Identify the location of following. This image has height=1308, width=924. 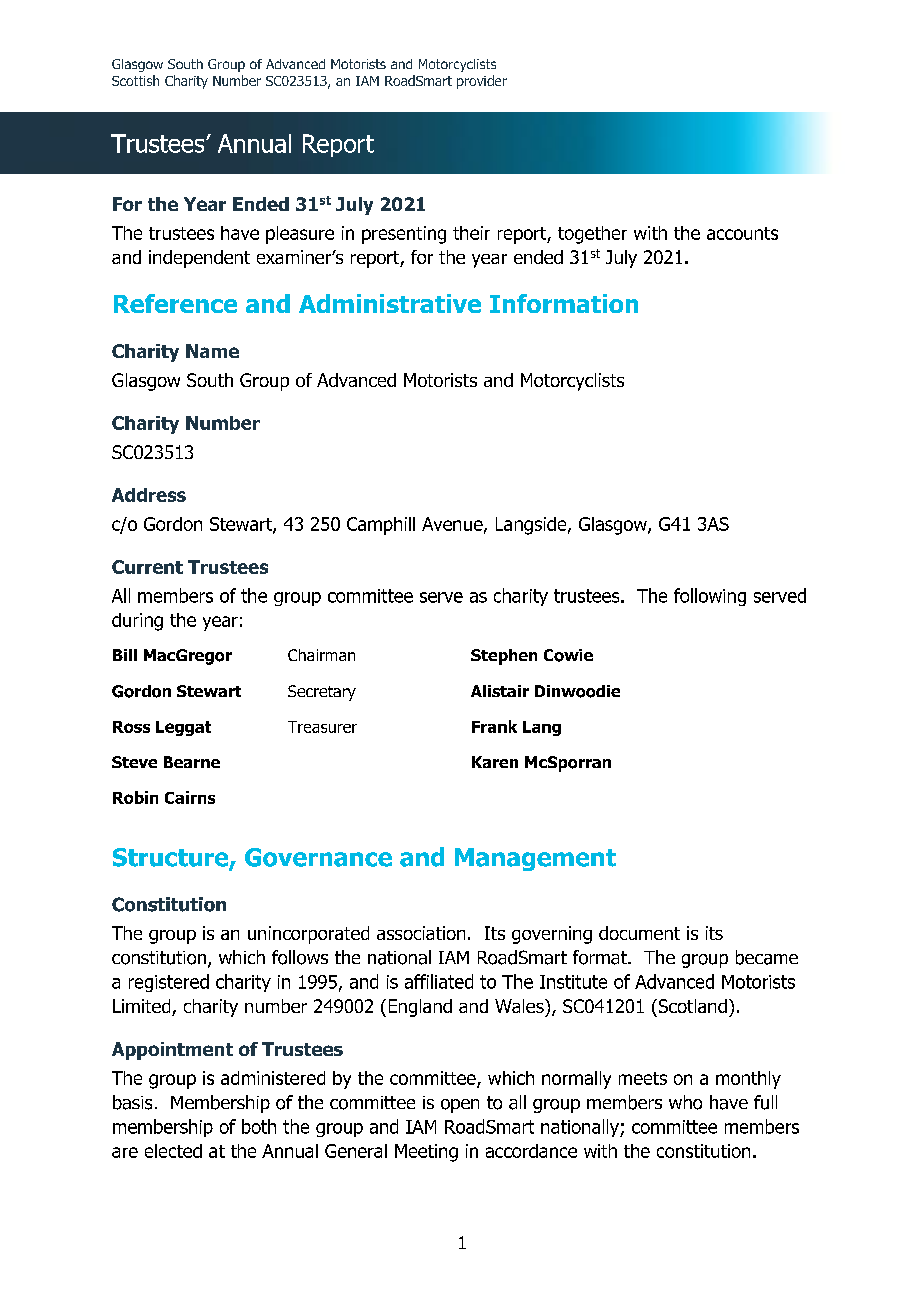
(710, 597).
